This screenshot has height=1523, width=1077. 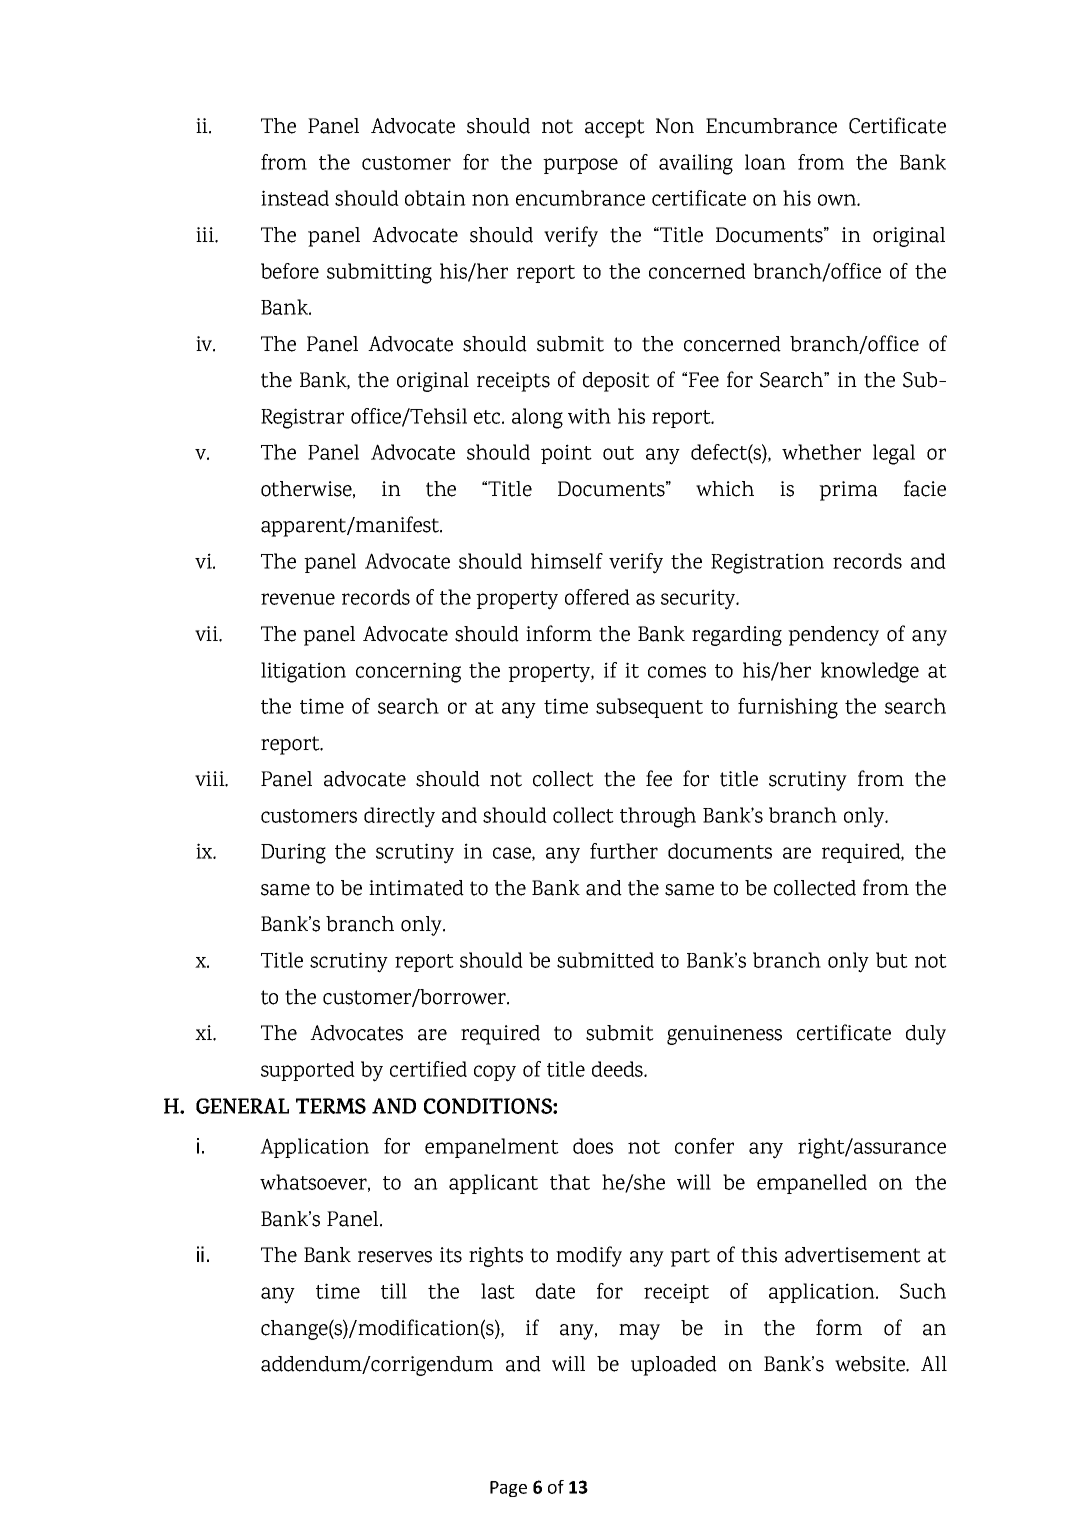 What do you see at coordinates (870, 672) in the screenshot?
I see `knowledge` at bounding box center [870, 672].
